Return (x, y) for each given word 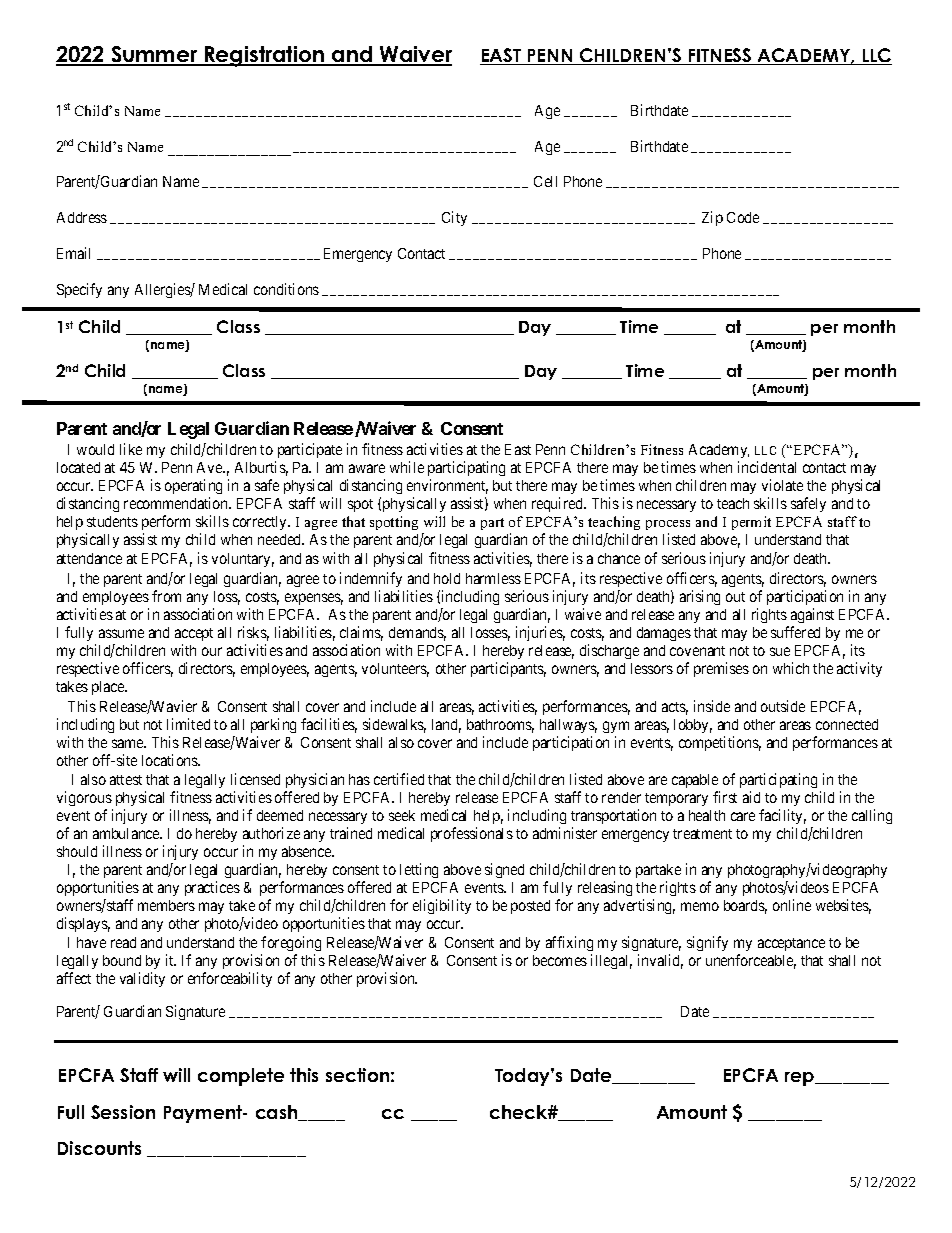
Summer (154, 55)
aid (751, 797)
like (131, 449)
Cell (545, 181)
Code (743, 217)
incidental (767, 467)
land (446, 726)
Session (123, 1112)
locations (171, 760)
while (407, 467)
